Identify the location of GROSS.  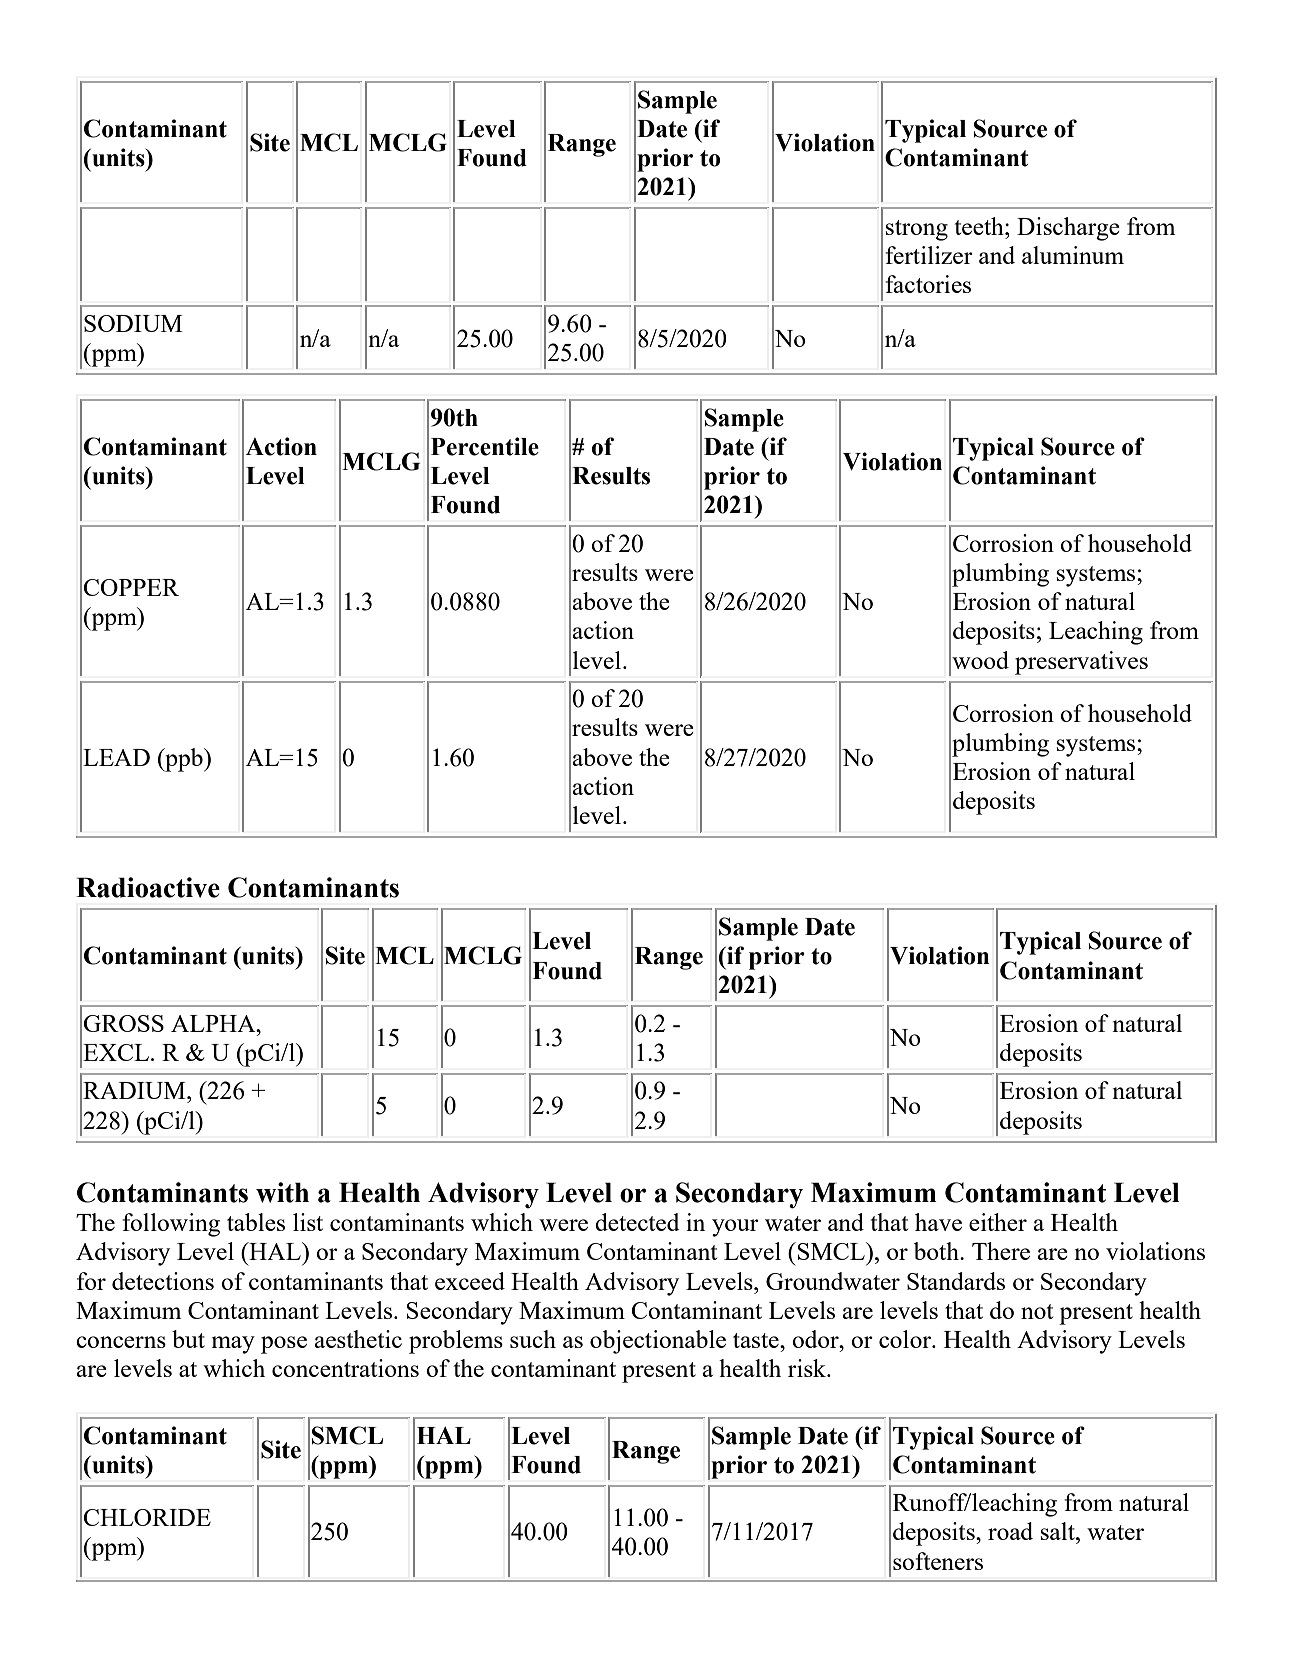
(123, 1023).
